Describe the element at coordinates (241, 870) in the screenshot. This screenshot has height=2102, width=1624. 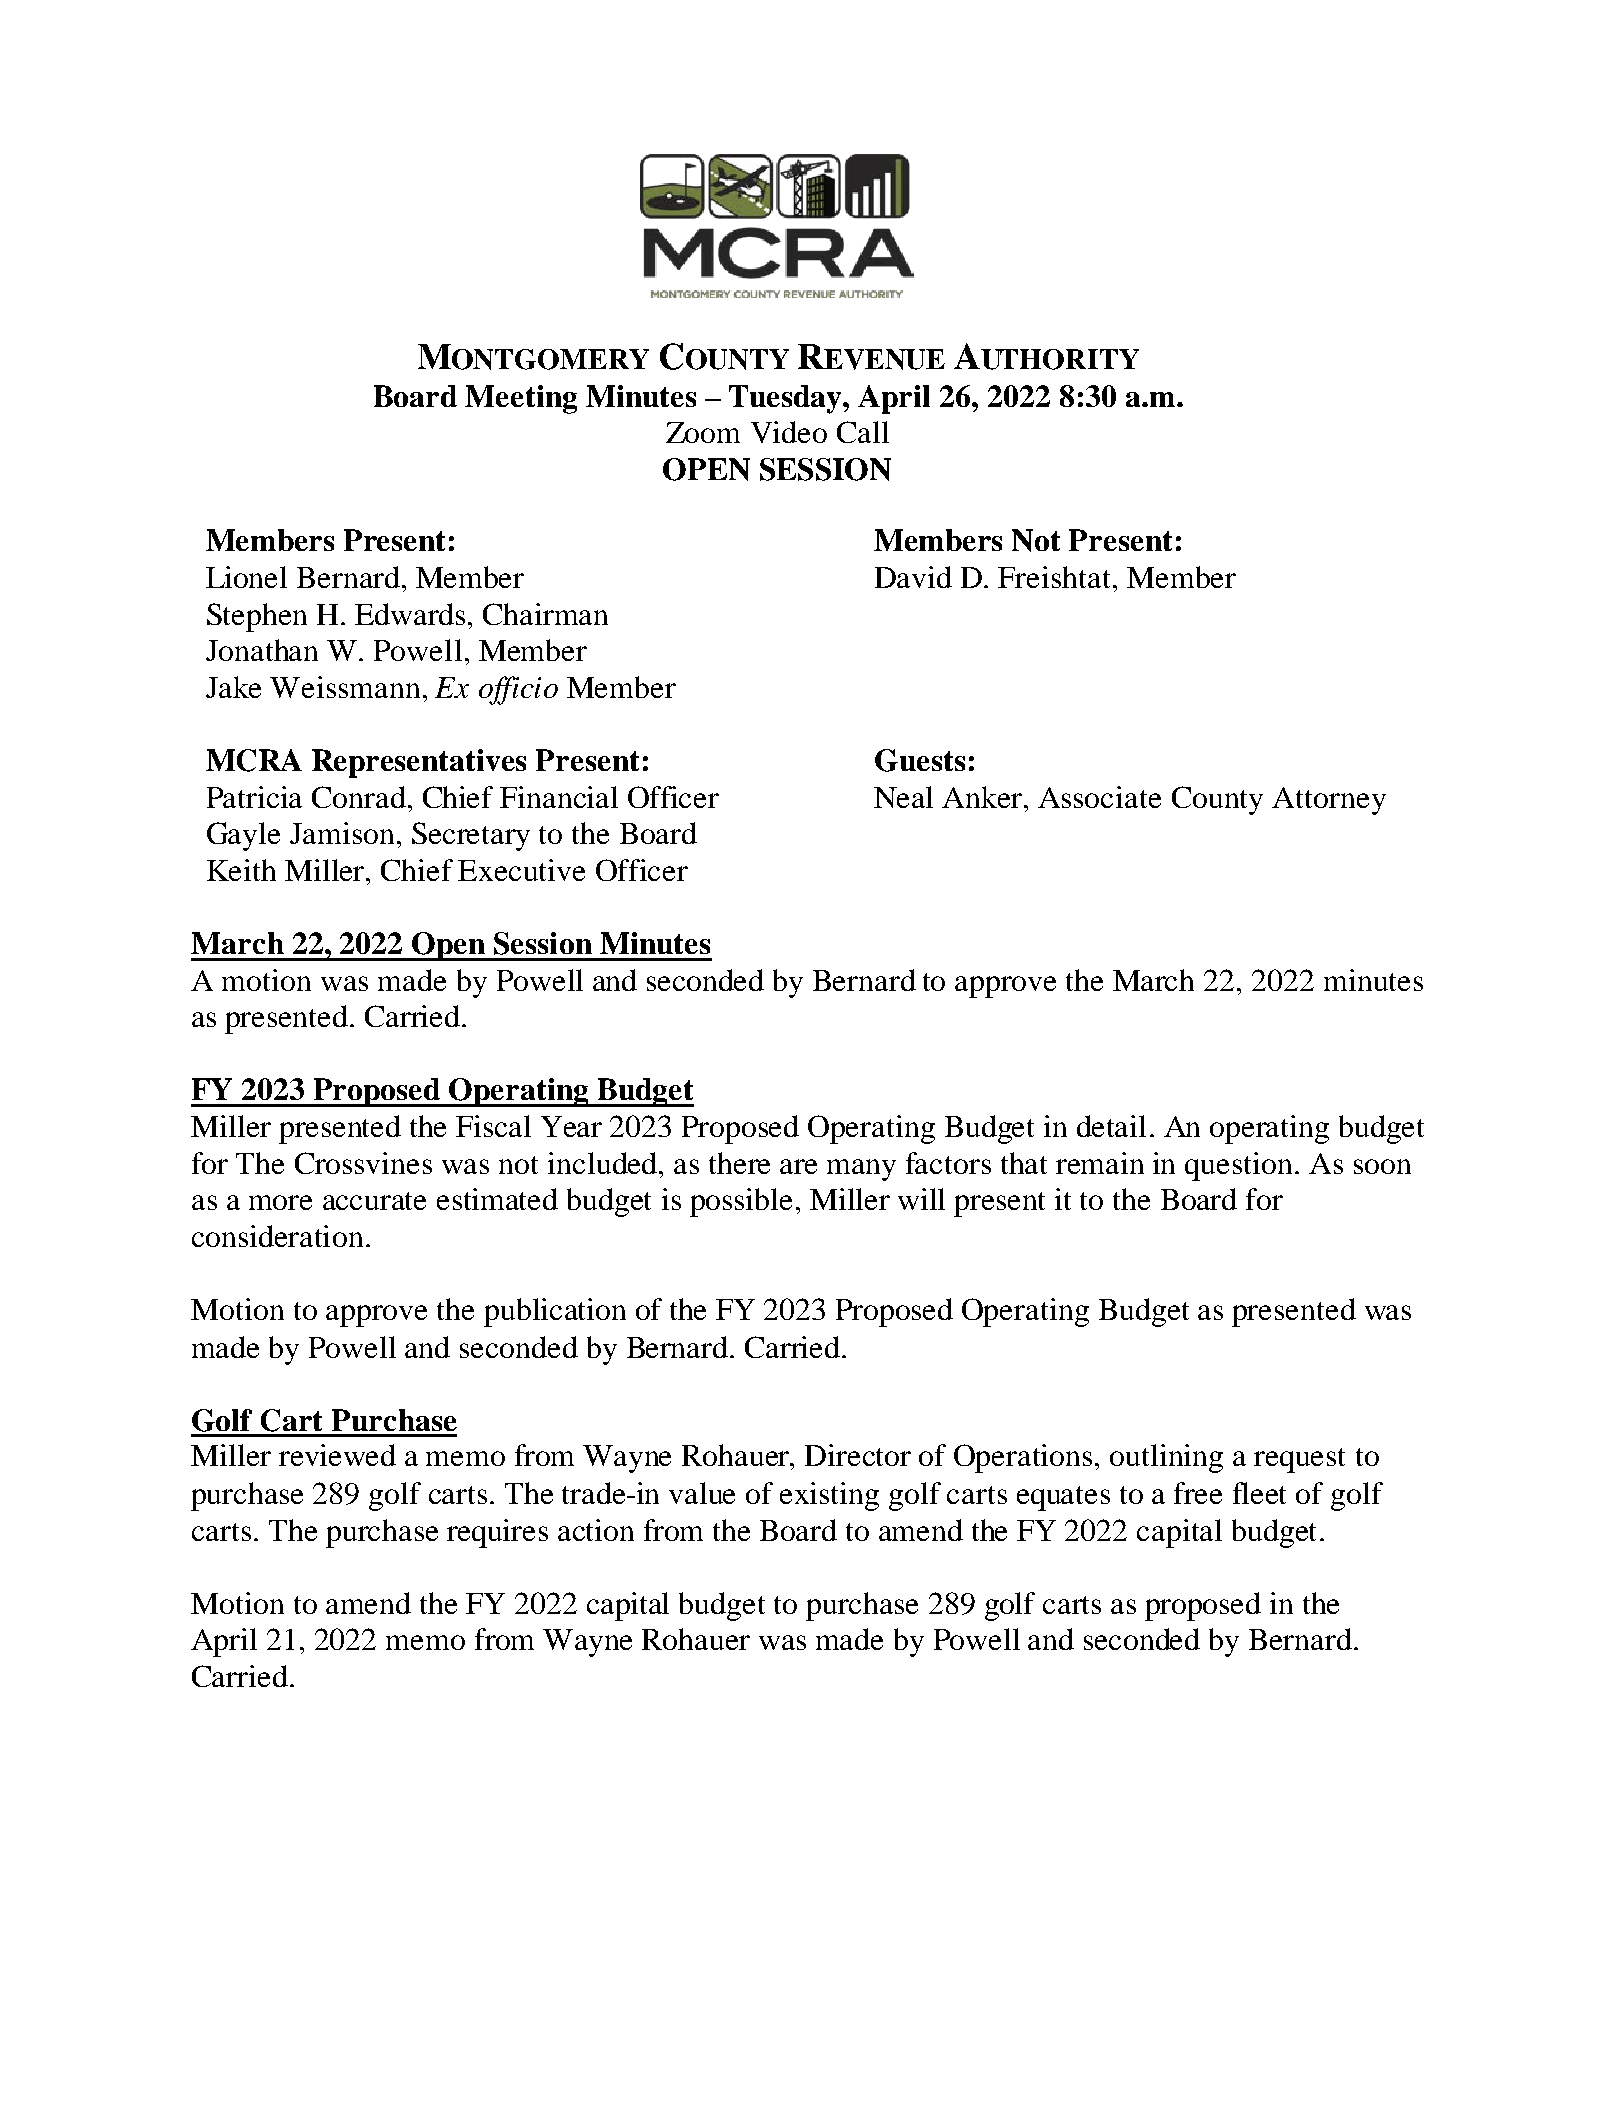
I see `Keith` at that location.
